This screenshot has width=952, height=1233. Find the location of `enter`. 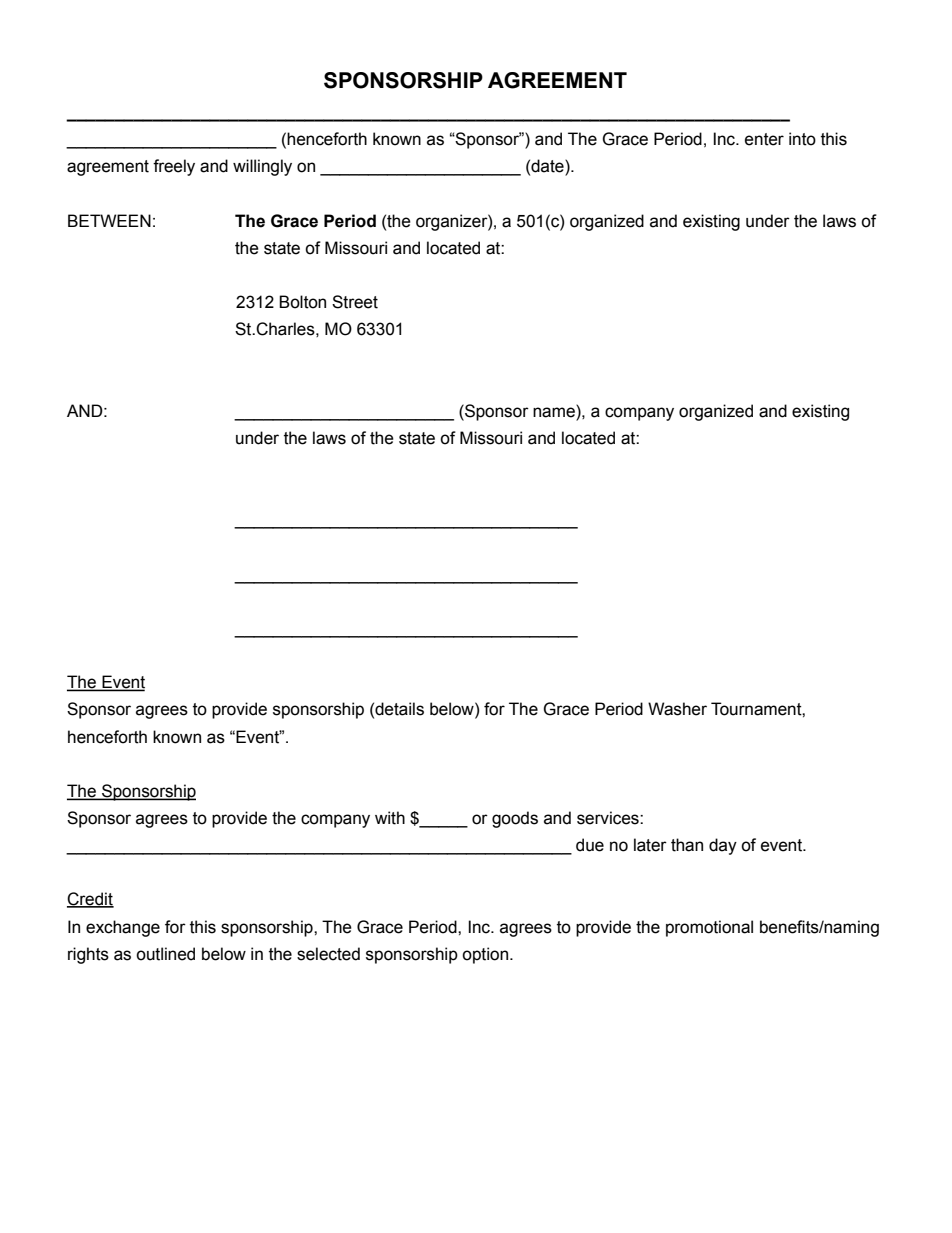

enter is located at coordinates (764, 139).
